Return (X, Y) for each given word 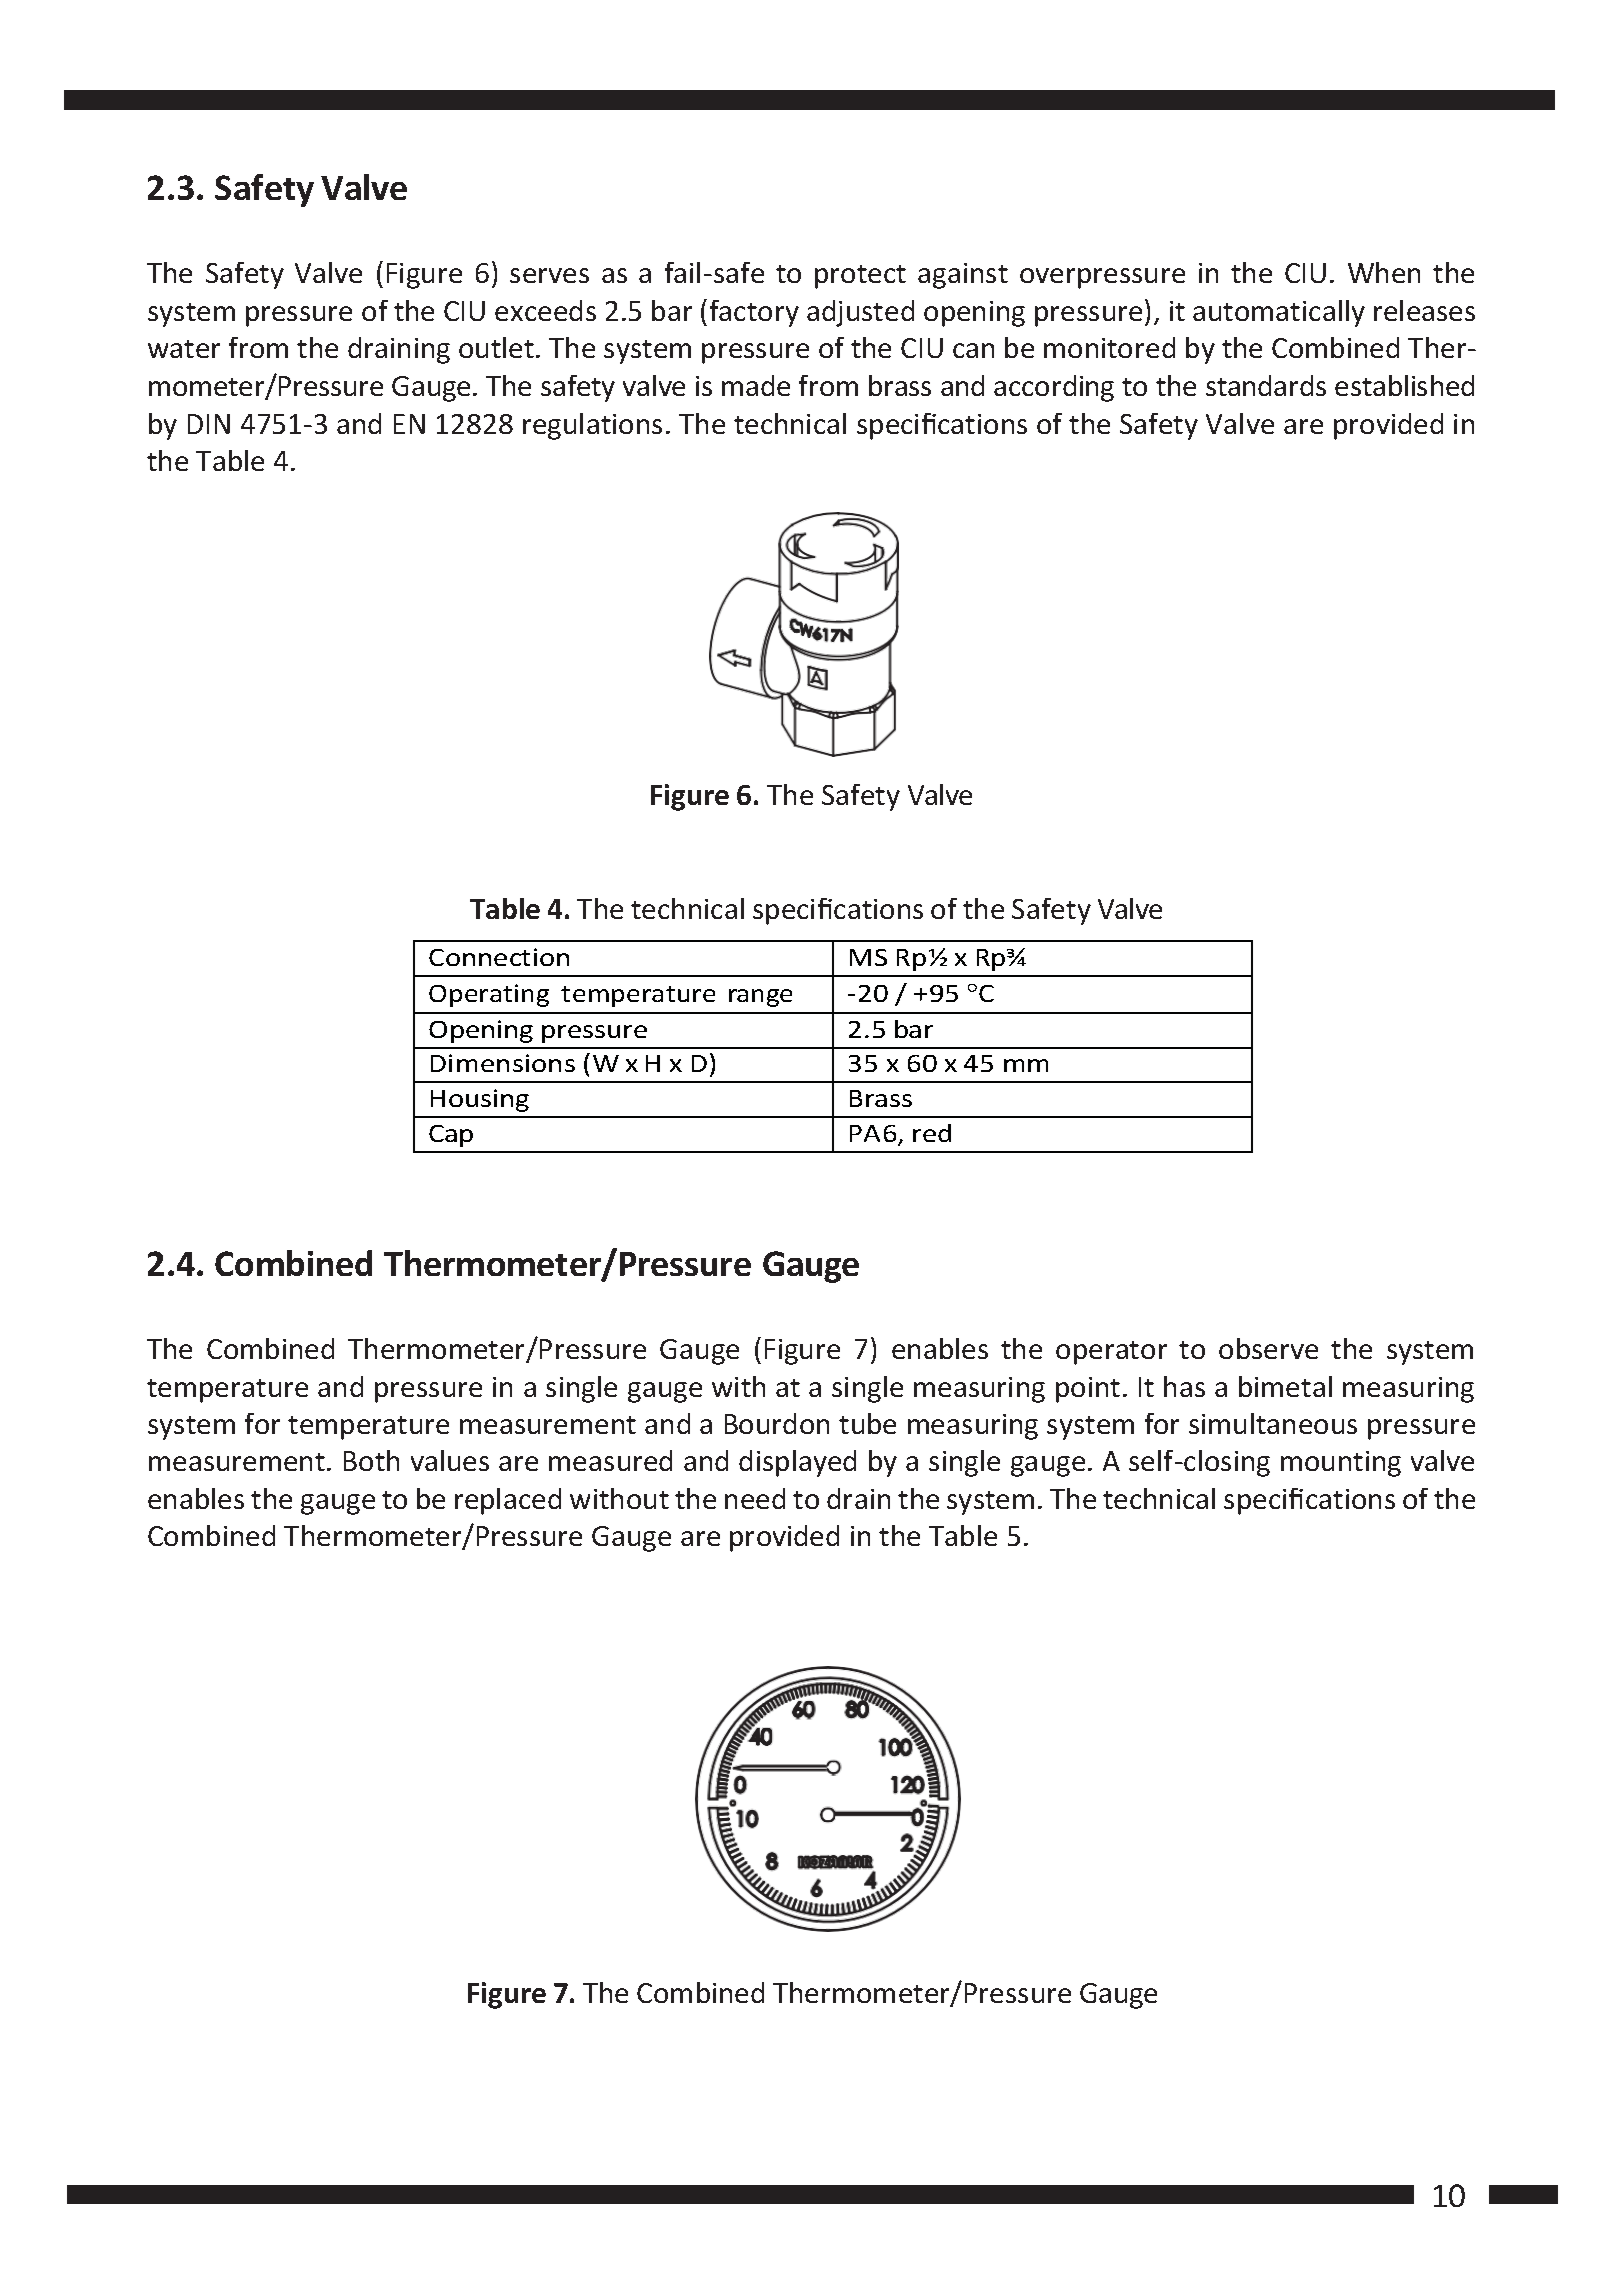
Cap (451, 1136)
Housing (480, 1100)
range (760, 998)
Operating (489, 995)
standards (1266, 385)
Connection (499, 957)
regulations (592, 426)
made (756, 385)
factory (754, 313)
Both (371, 1460)
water (184, 349)
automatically (1279, 313)
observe (1268, 1348)
